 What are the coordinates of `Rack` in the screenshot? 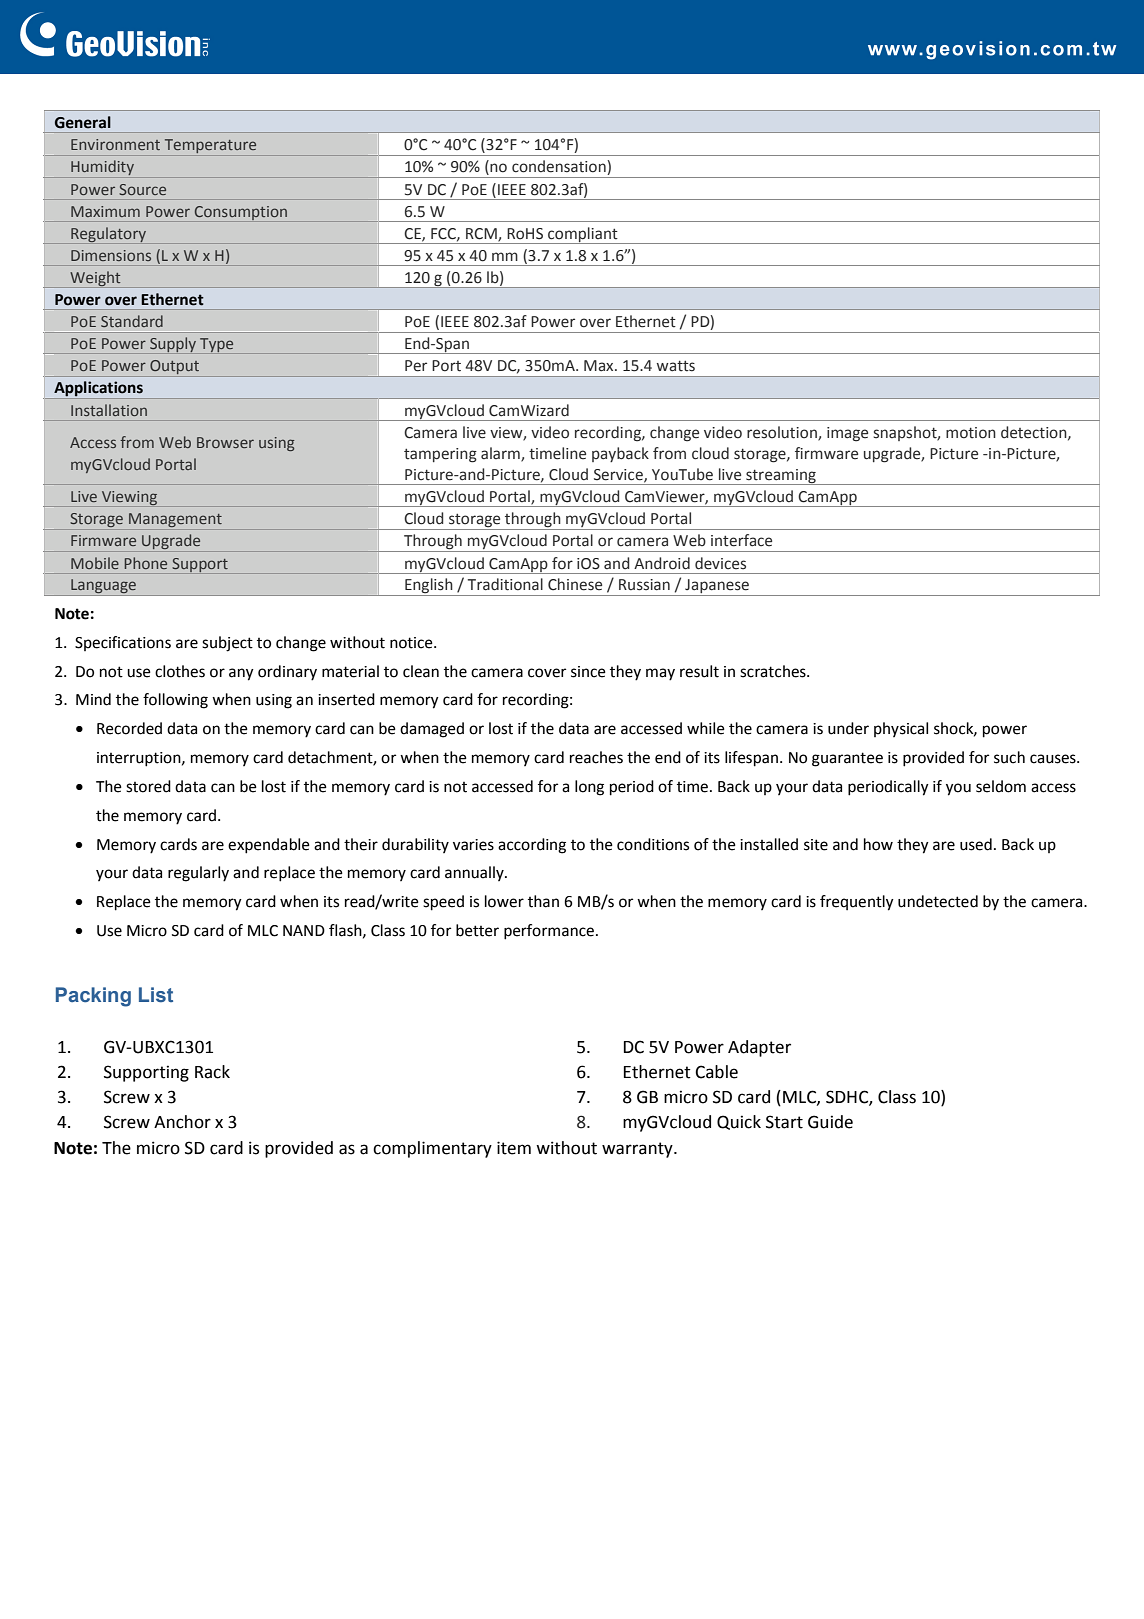 It's located at (212, 1072).
